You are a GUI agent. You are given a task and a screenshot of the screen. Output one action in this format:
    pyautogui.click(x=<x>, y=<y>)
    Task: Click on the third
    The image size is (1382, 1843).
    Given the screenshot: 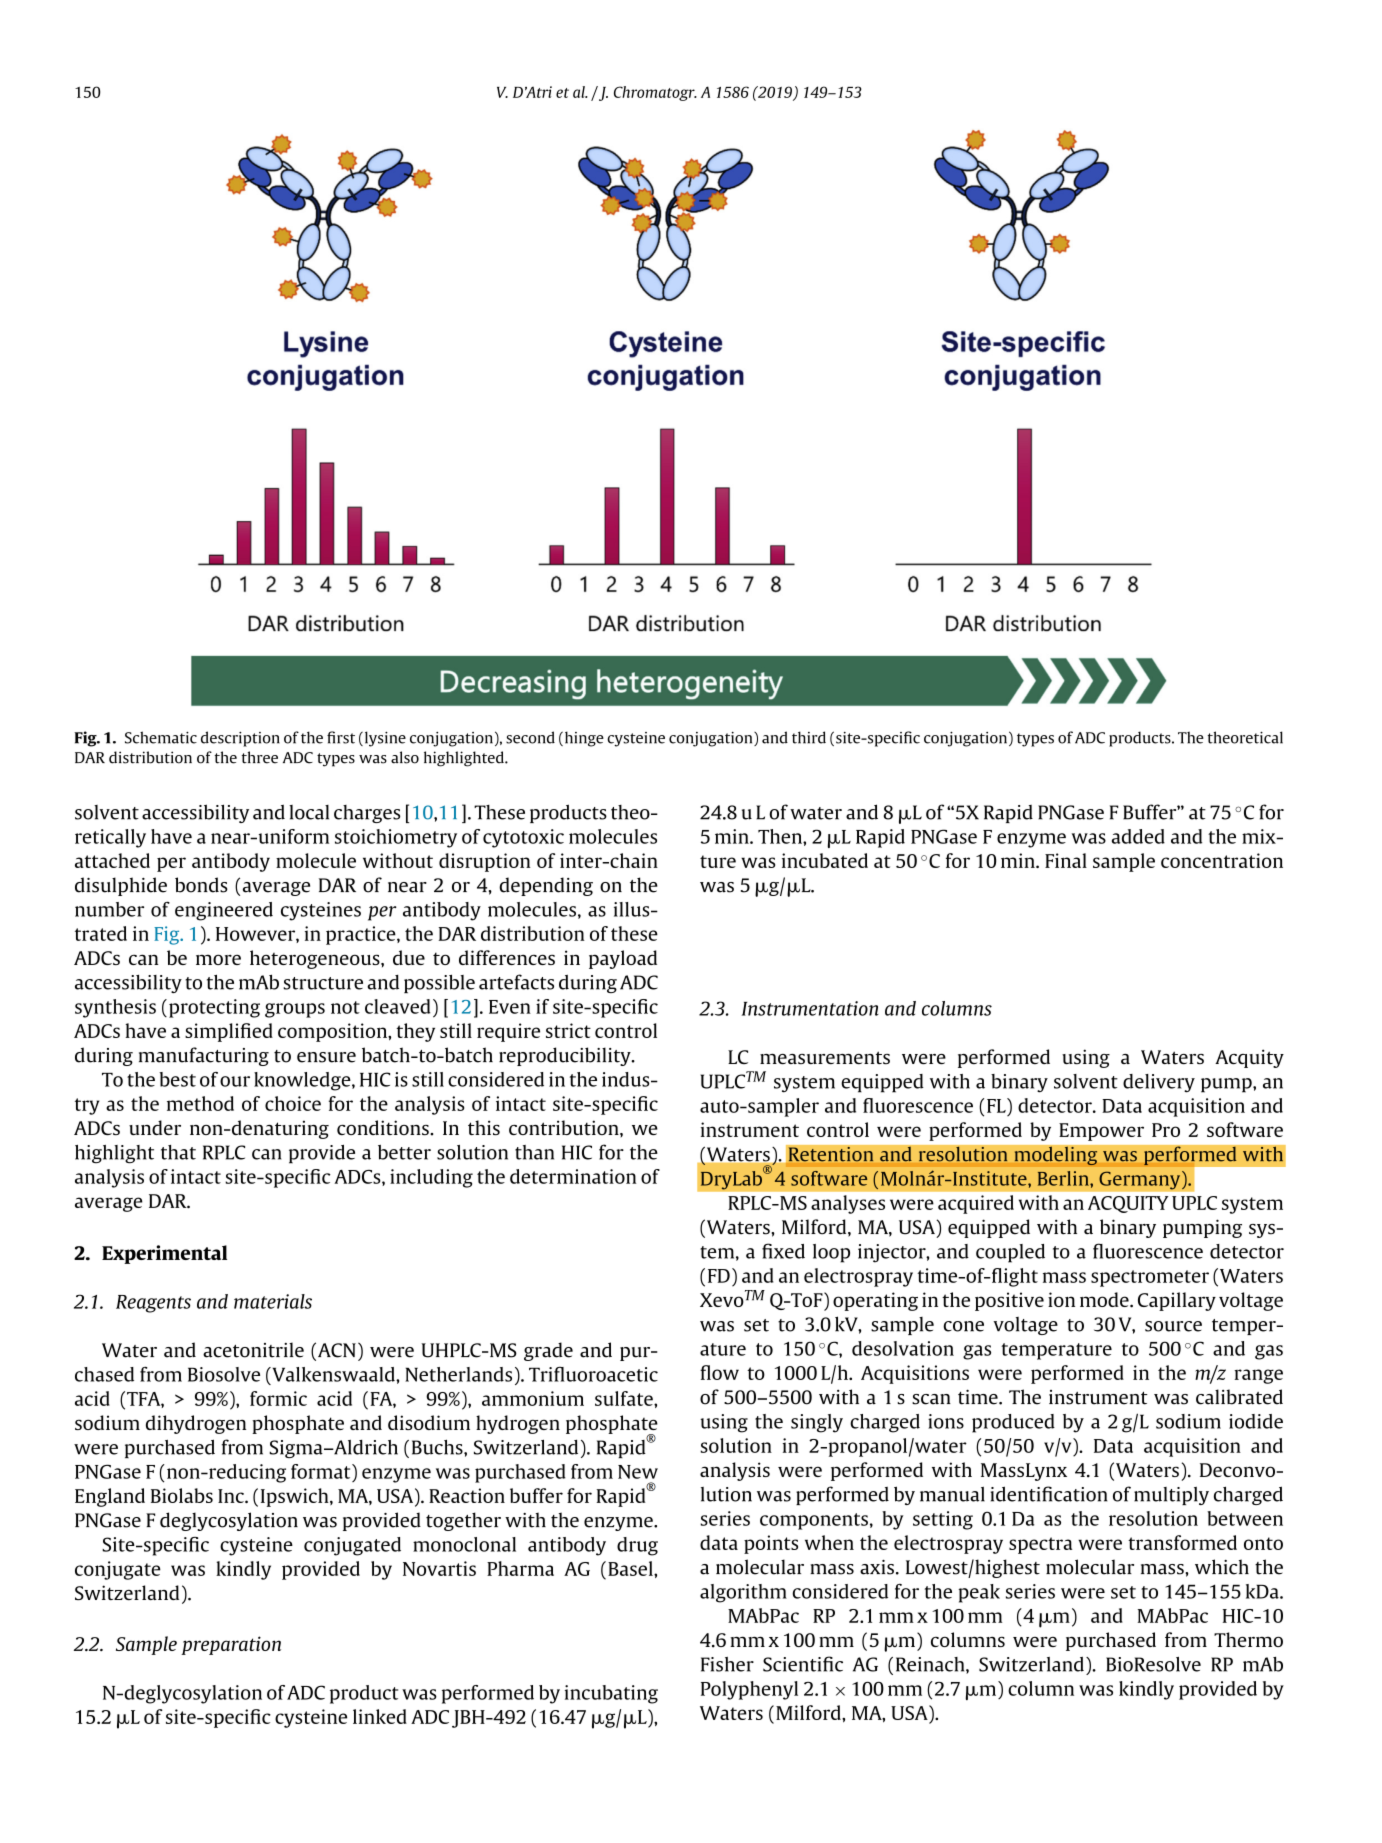 What is the action you would take?
    pyautogui.click(x=809, y=737)
